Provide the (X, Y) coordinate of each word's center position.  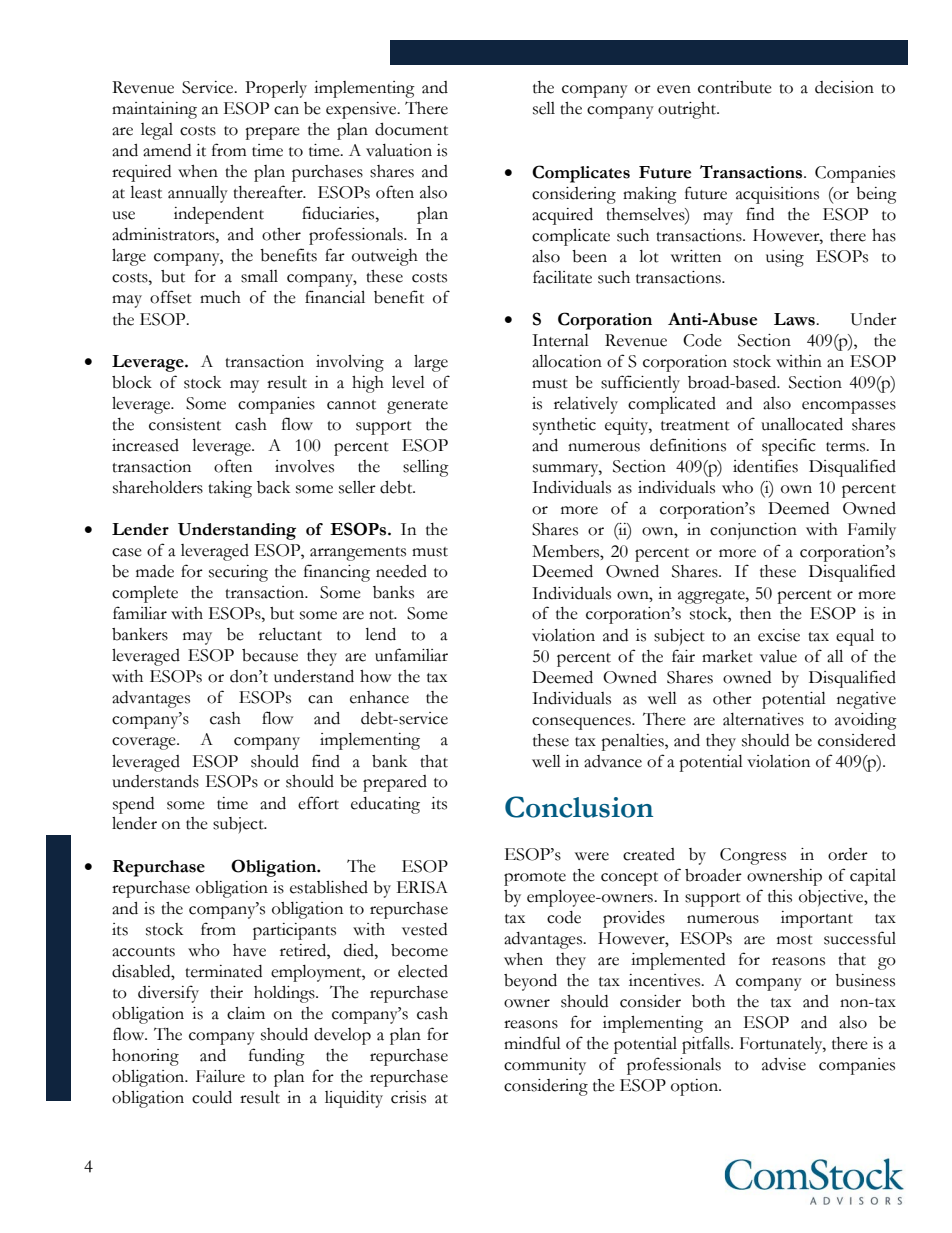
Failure (220, 1076)
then (755, 613)
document (411, 129)
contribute (735, 87)
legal (157, 131)
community (545, 1066)
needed (401, 571)
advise (784, 1064)
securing (238, 573)
